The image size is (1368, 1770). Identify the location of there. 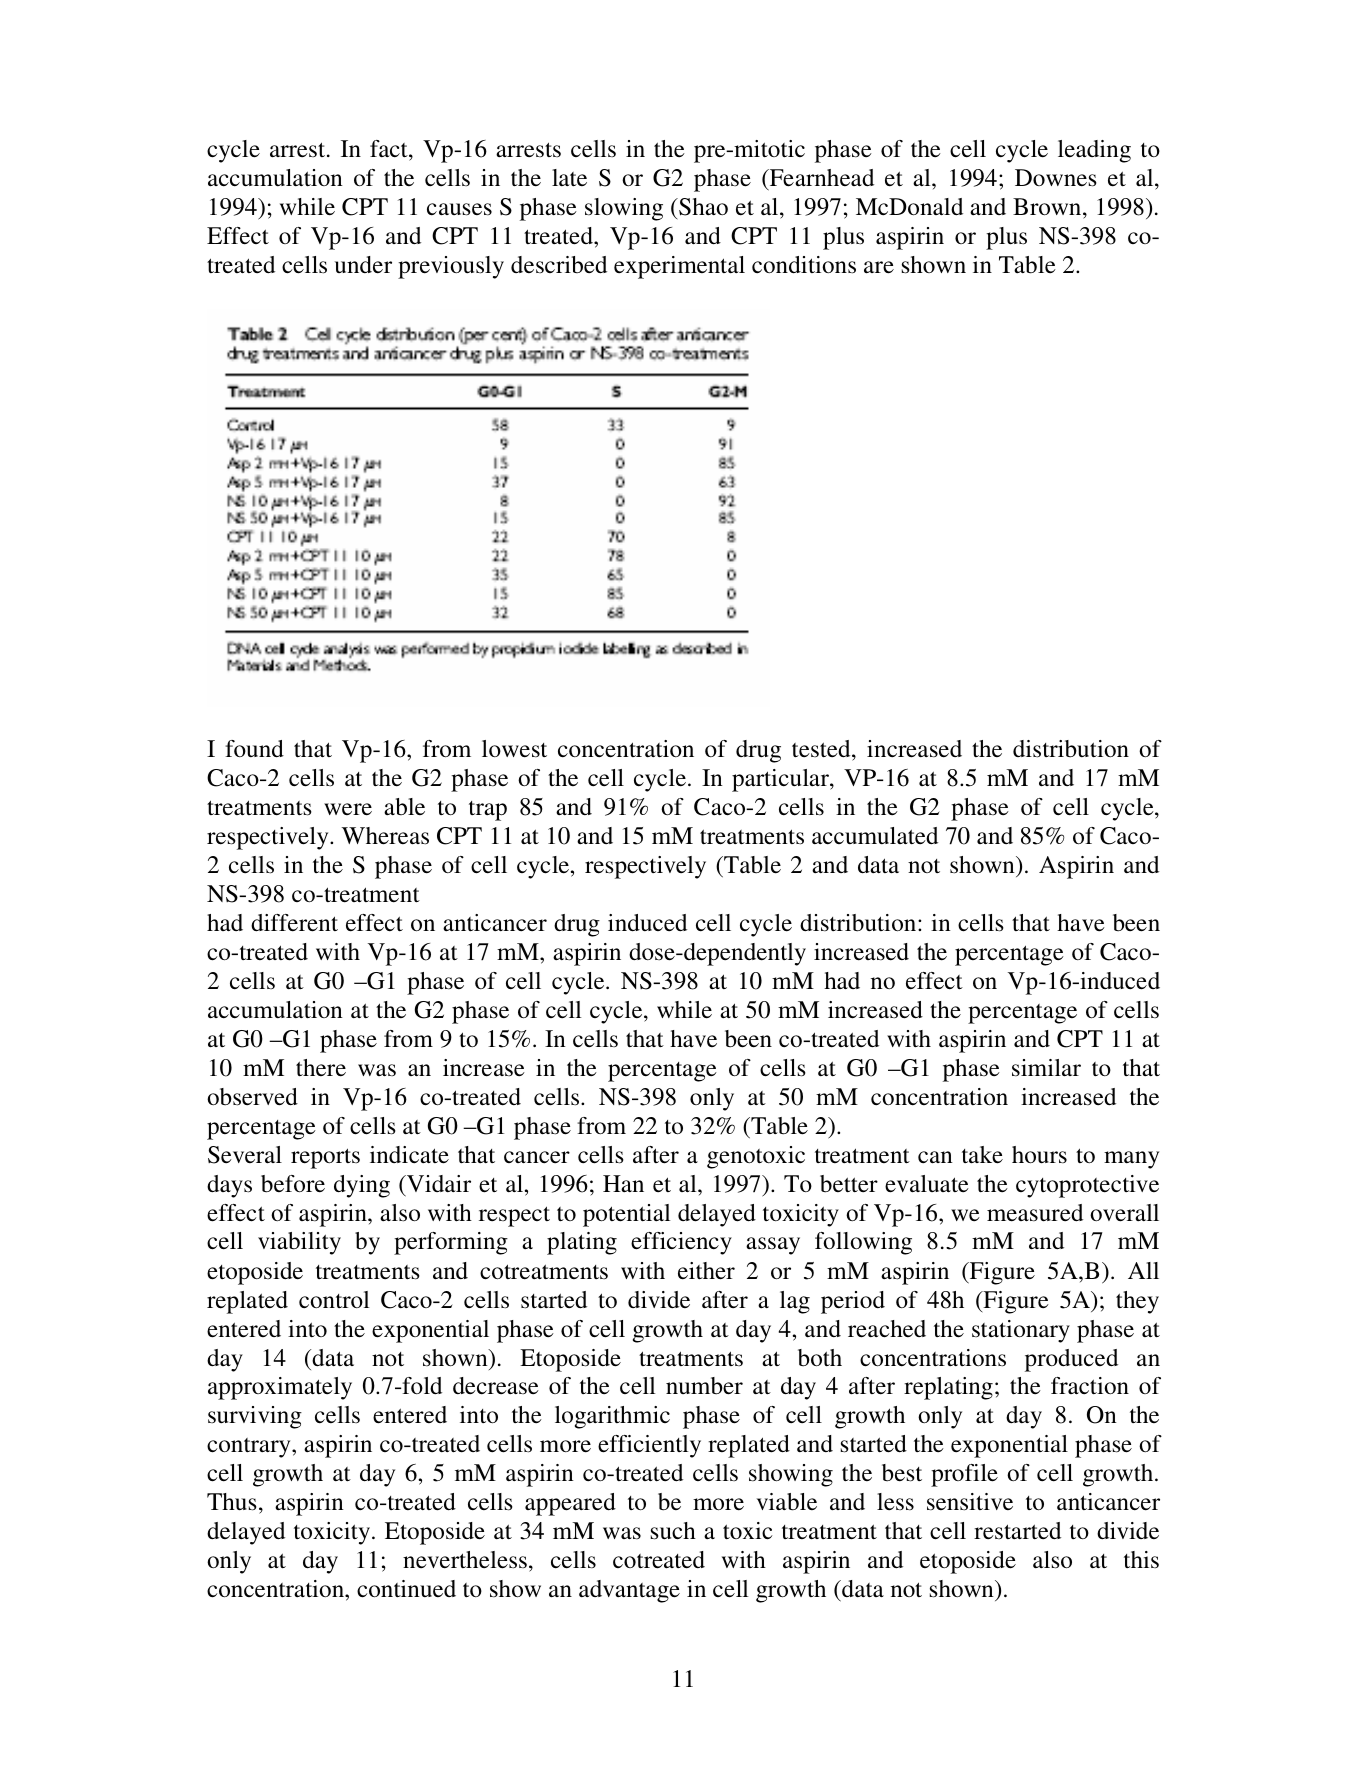
(321, 1068).
